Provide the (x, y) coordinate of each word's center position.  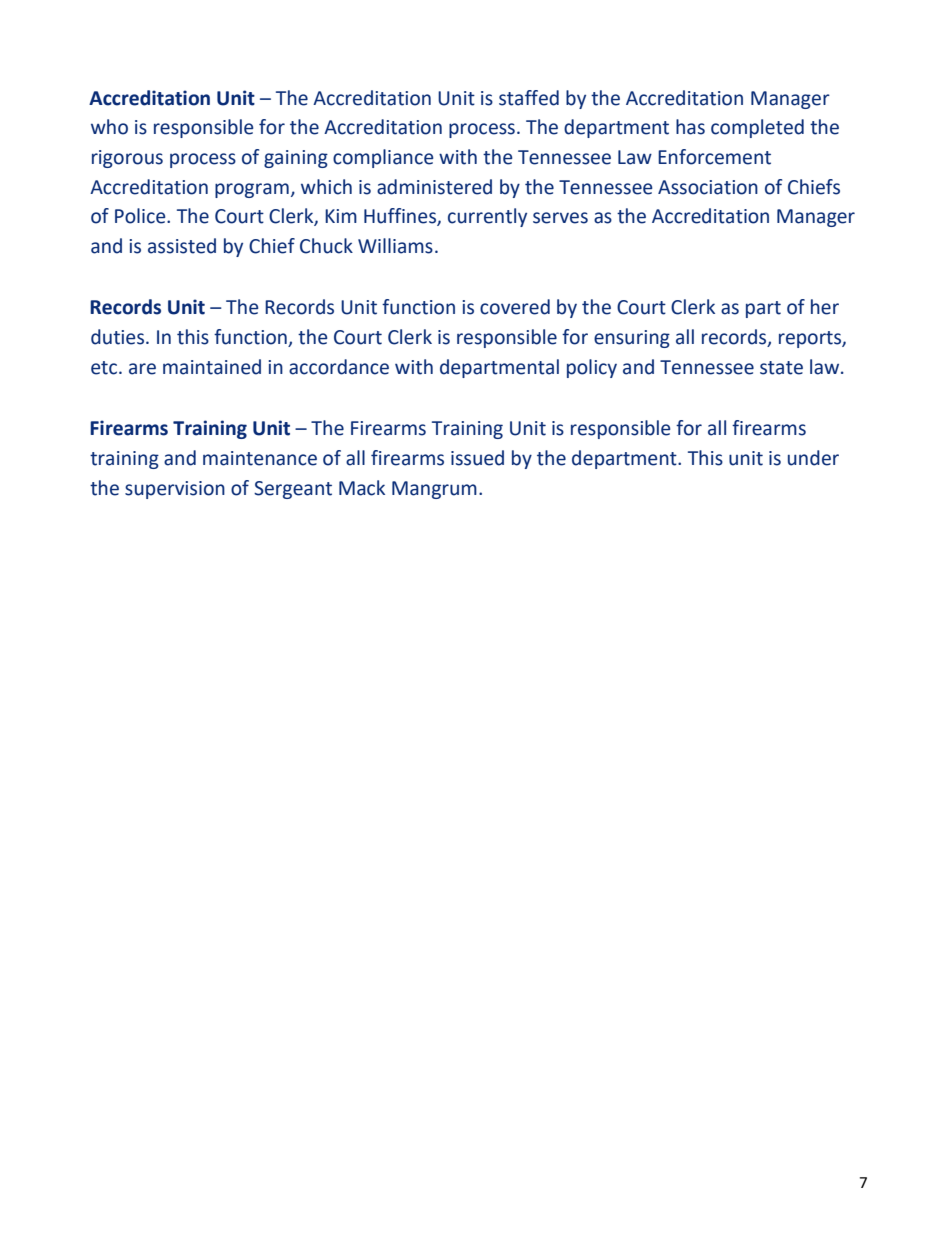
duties (119, 337)
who (109, 127)
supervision (175, 490)
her (825, 307)
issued (477, 458)
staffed (529, 98)
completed (757, 128)
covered (515, 307)
